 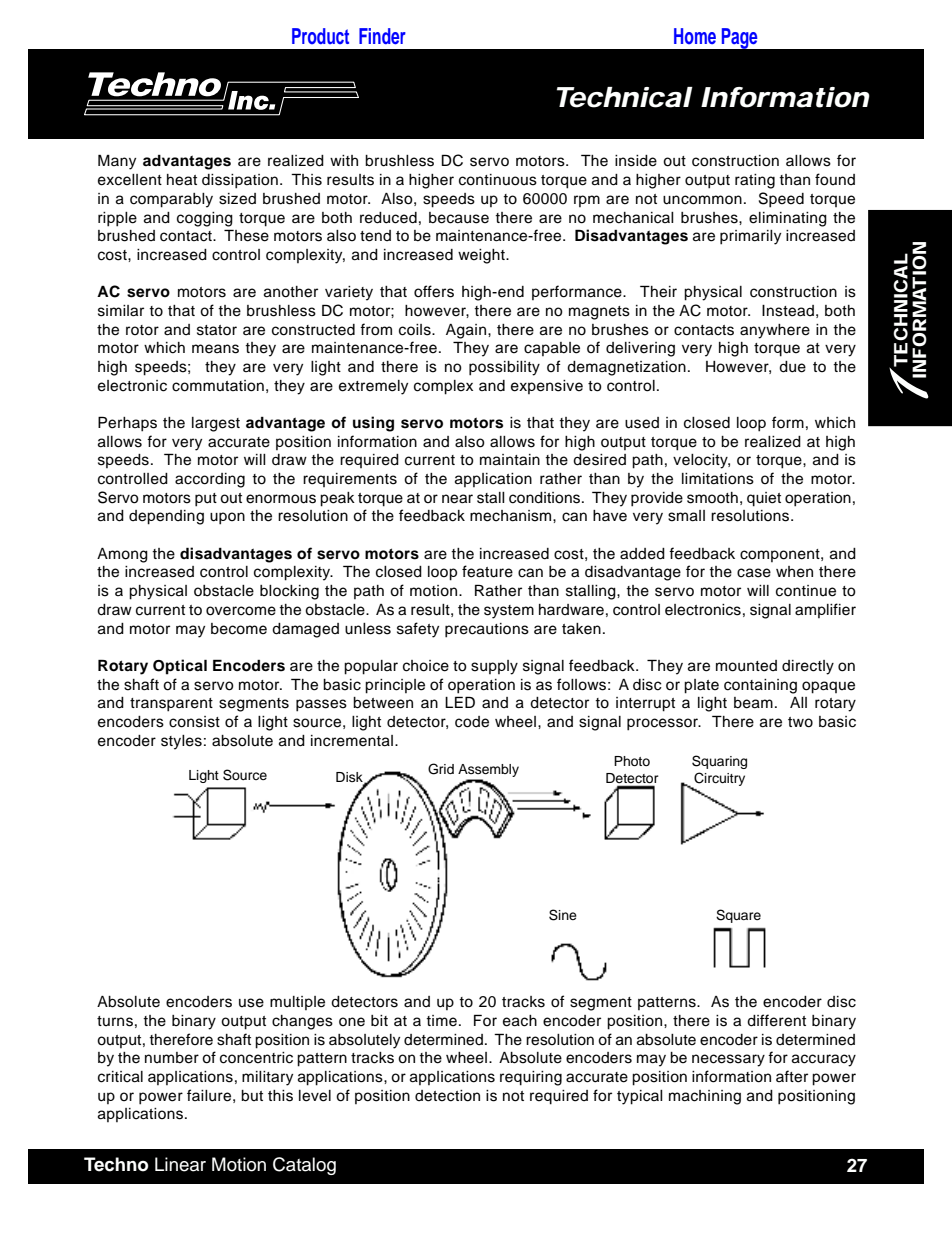 I want to click on stator, so click(x=217, y=330).
